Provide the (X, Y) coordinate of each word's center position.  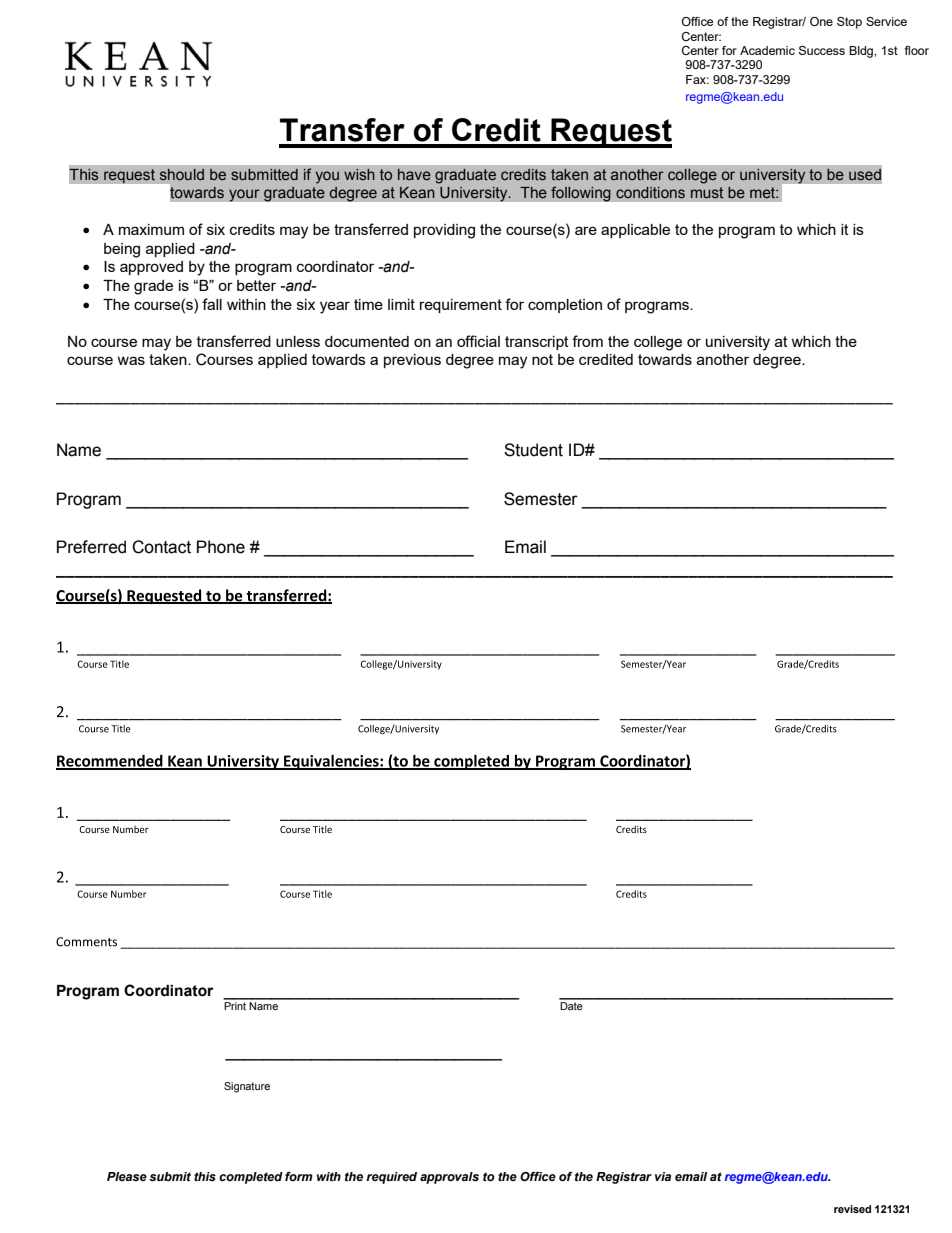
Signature (247, 1087)
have (414, 174)
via (663, 1176)
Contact (161, 547)
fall (212, 304)
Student (533, 450)
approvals (449, 1178)
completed (251, 1178)
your (244, 195)
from (587, 341)
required (391, 1178)
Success (822, 50)
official (478, 341)
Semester (541, 499)
